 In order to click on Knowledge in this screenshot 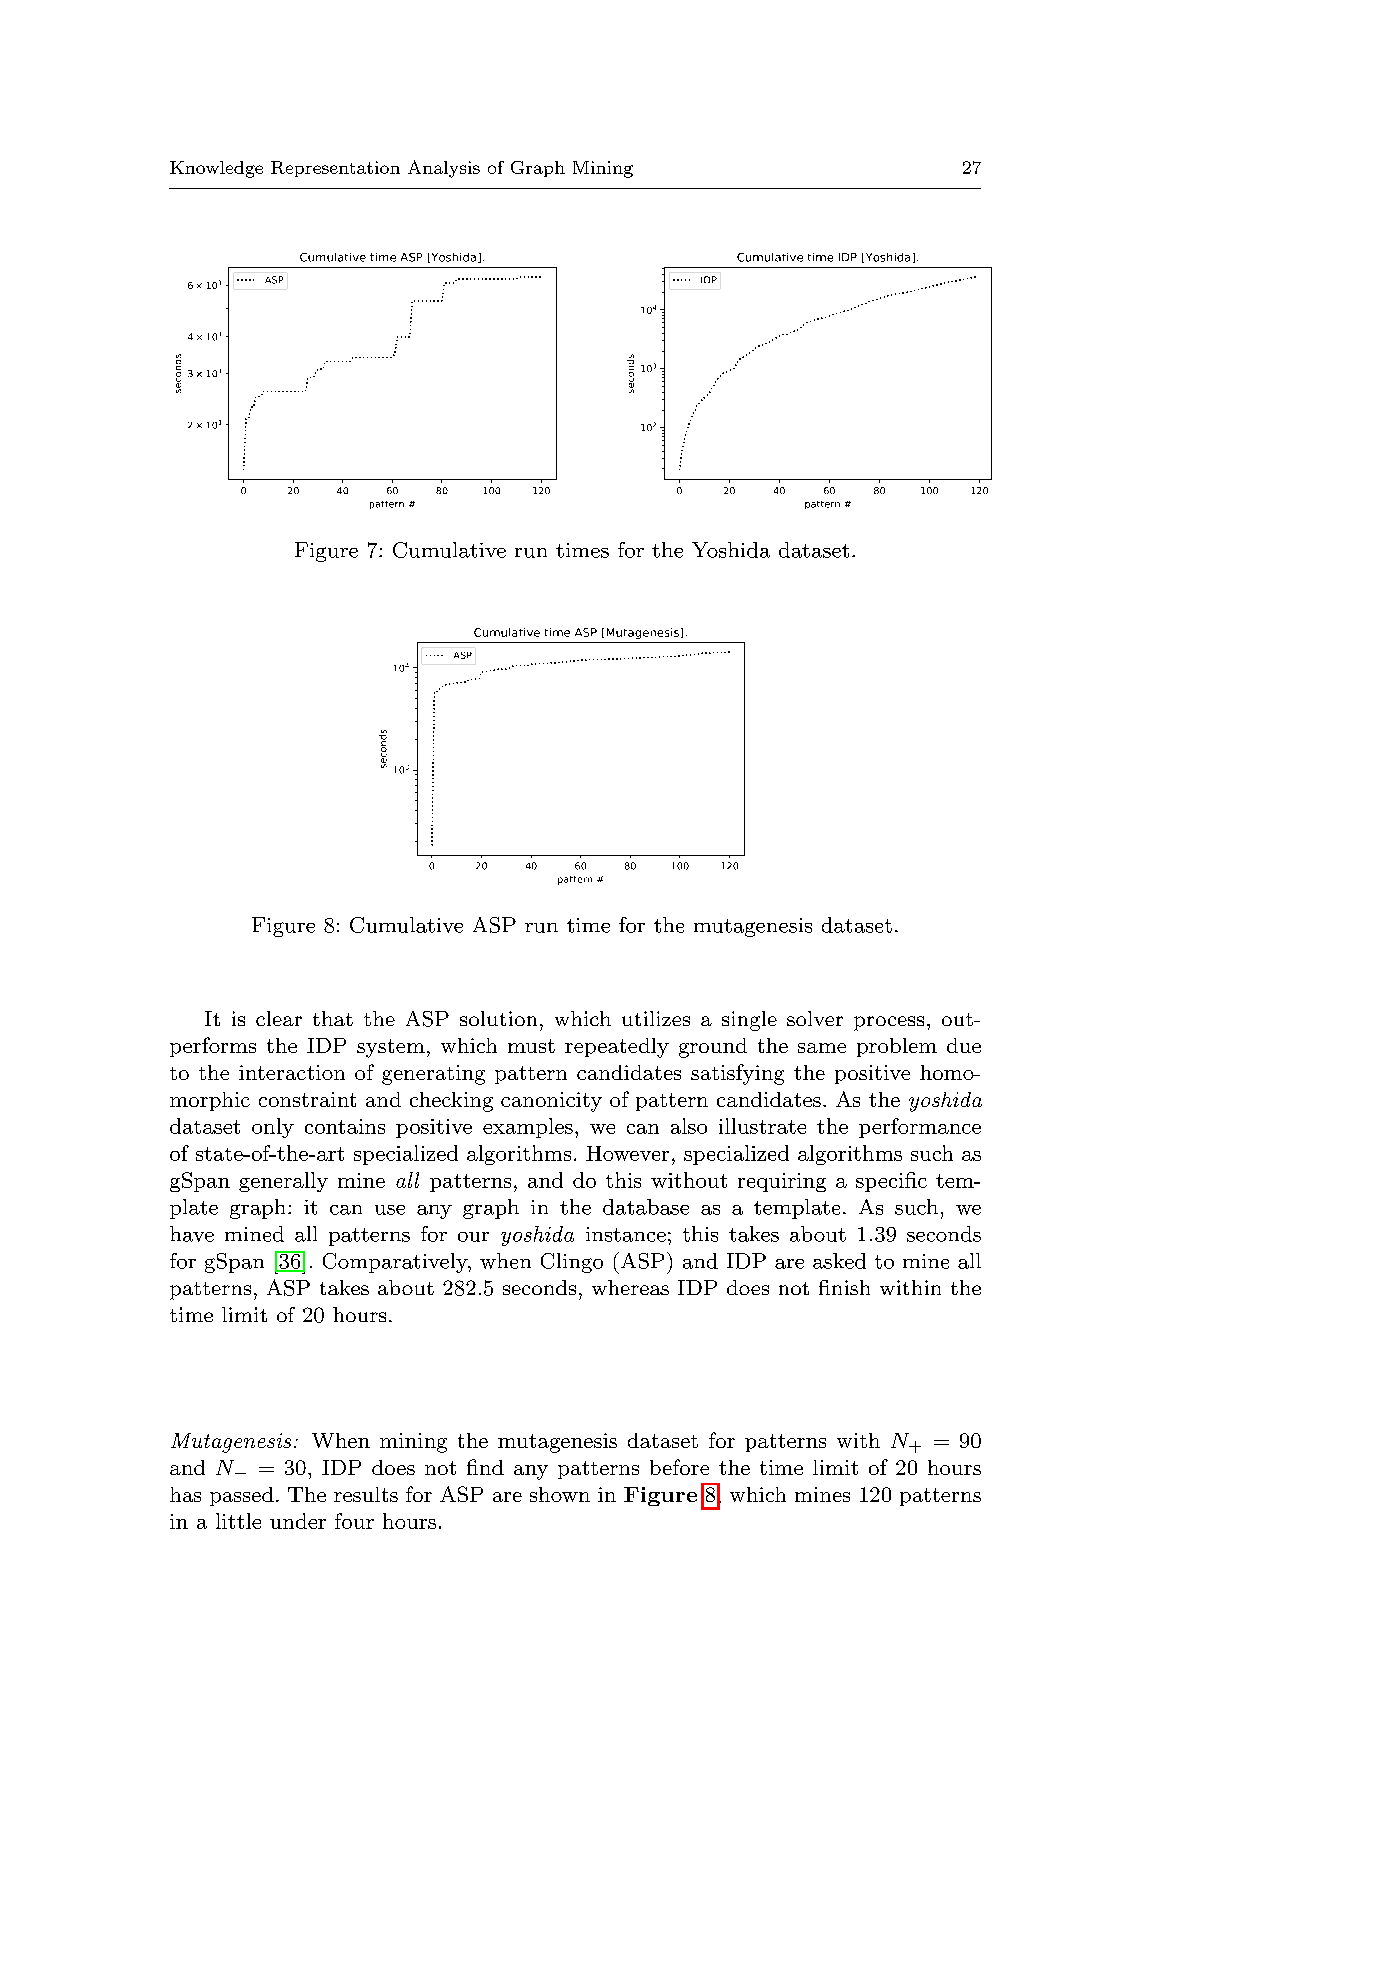, I will do `click(216, 169)`.
